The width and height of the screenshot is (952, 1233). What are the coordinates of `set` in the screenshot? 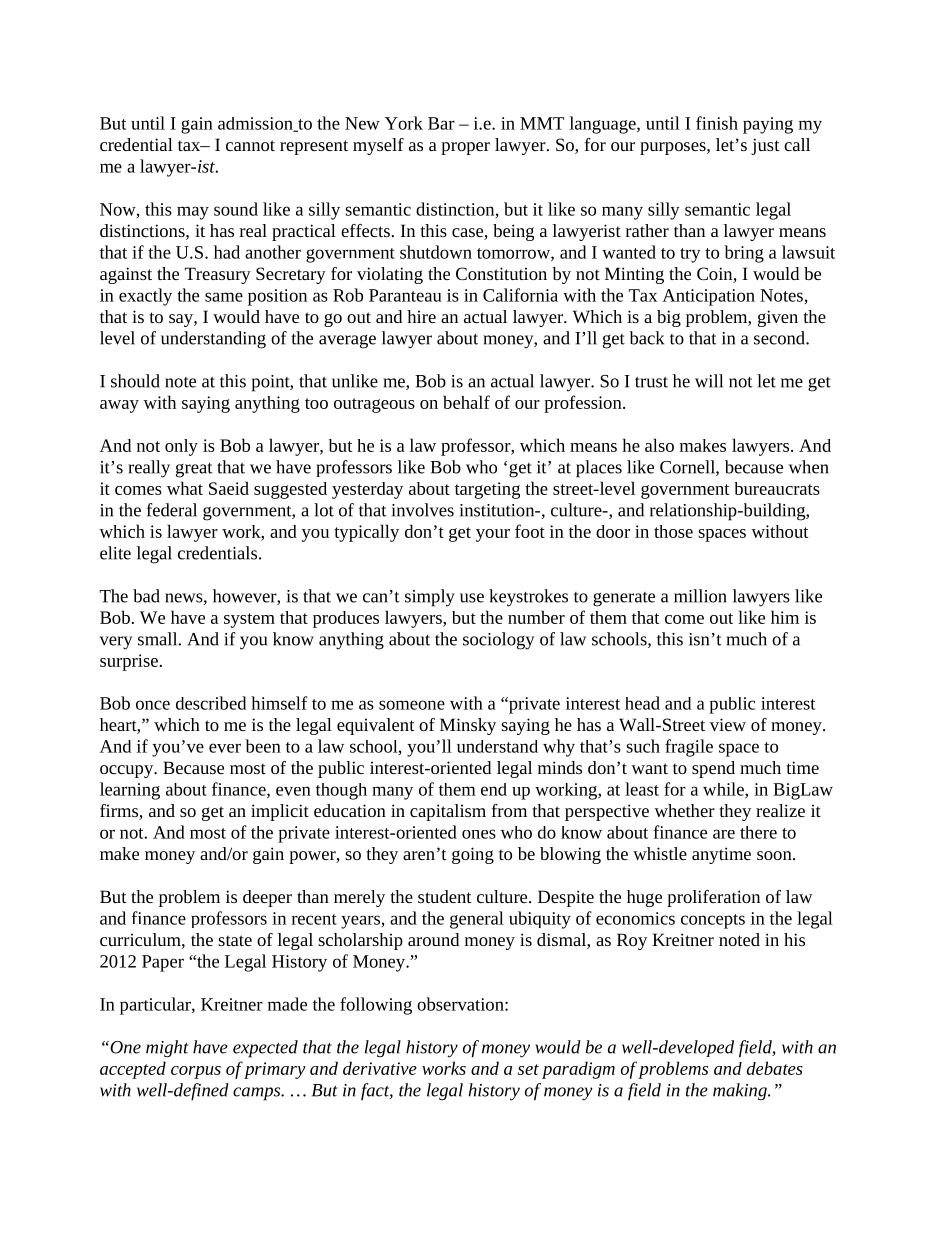 It's located at (528, 1069).
